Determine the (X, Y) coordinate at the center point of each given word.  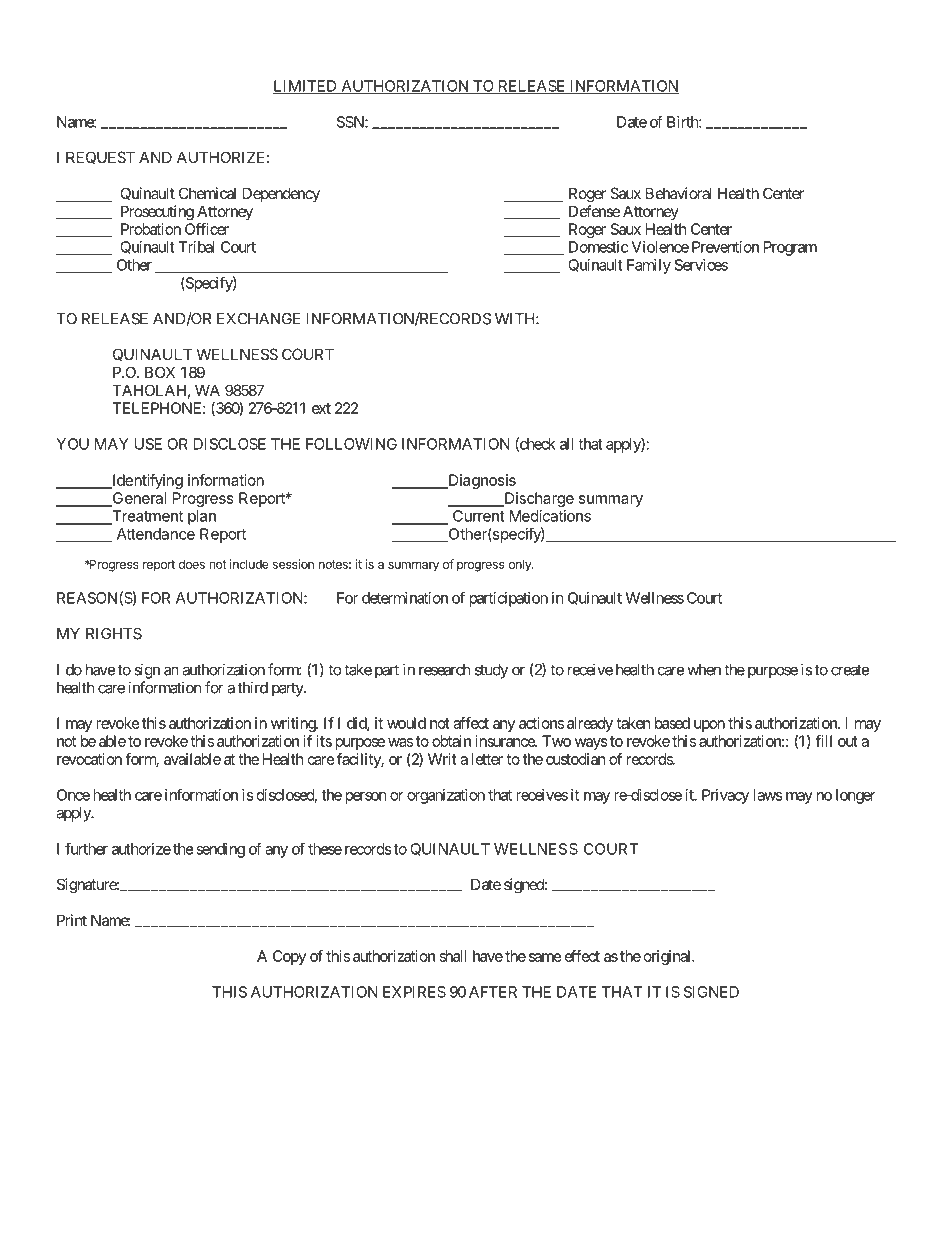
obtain (451, 741)
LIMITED (306, 87)
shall (453, 956)
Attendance (156, 534)
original (668, 957)
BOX (160, 372)
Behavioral (678, 193)
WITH (516, 319)
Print (72, 920)
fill (823, 741)
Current (479, 516)
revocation (89, 759)
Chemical (207, 193)
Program (790, 248)
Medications (550, 516)
